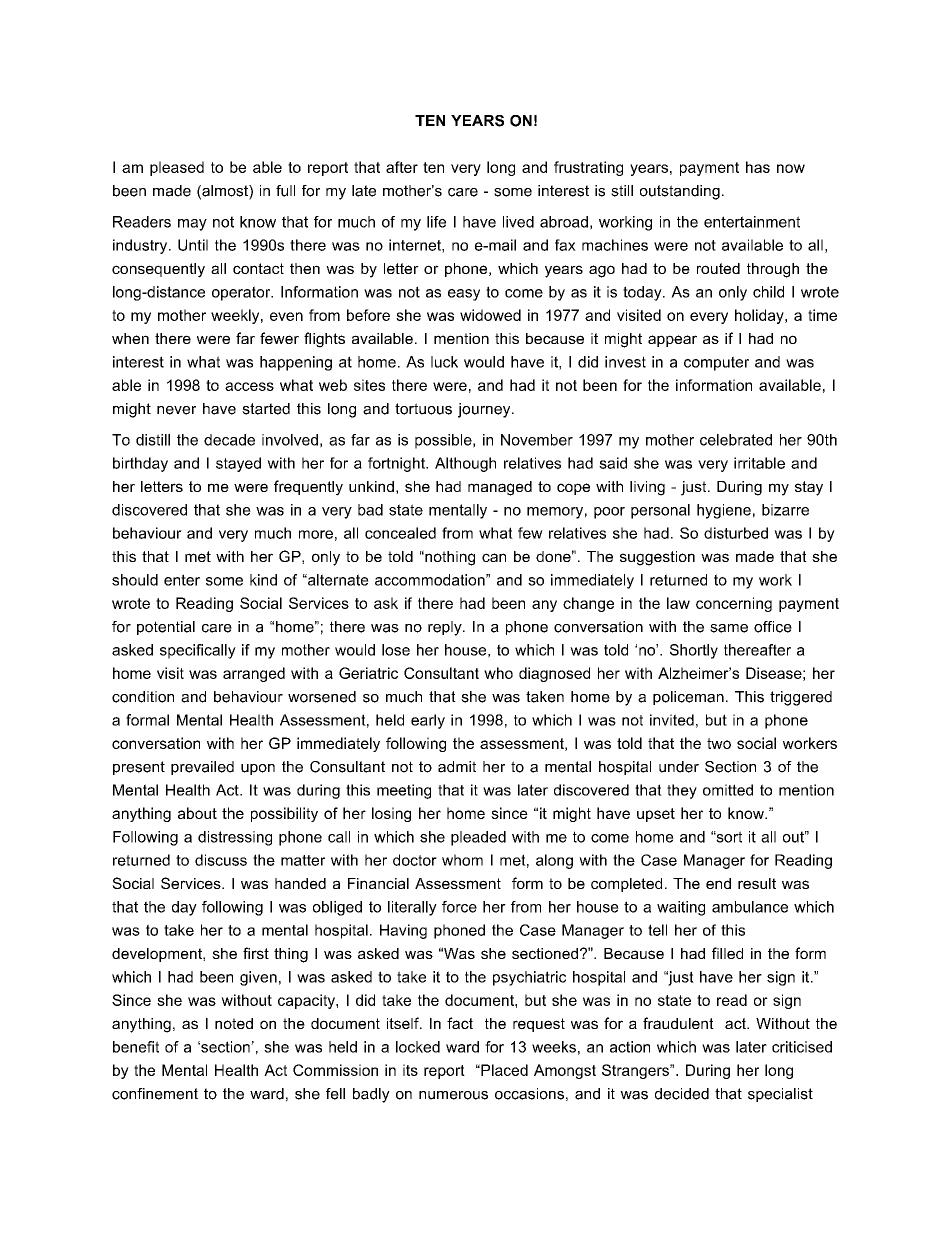 Image resolution: width=952 pixels, height=1233 pixels. Describe the element at coordinates (500, 488) in the screenshot. I see `managed` at that location.
